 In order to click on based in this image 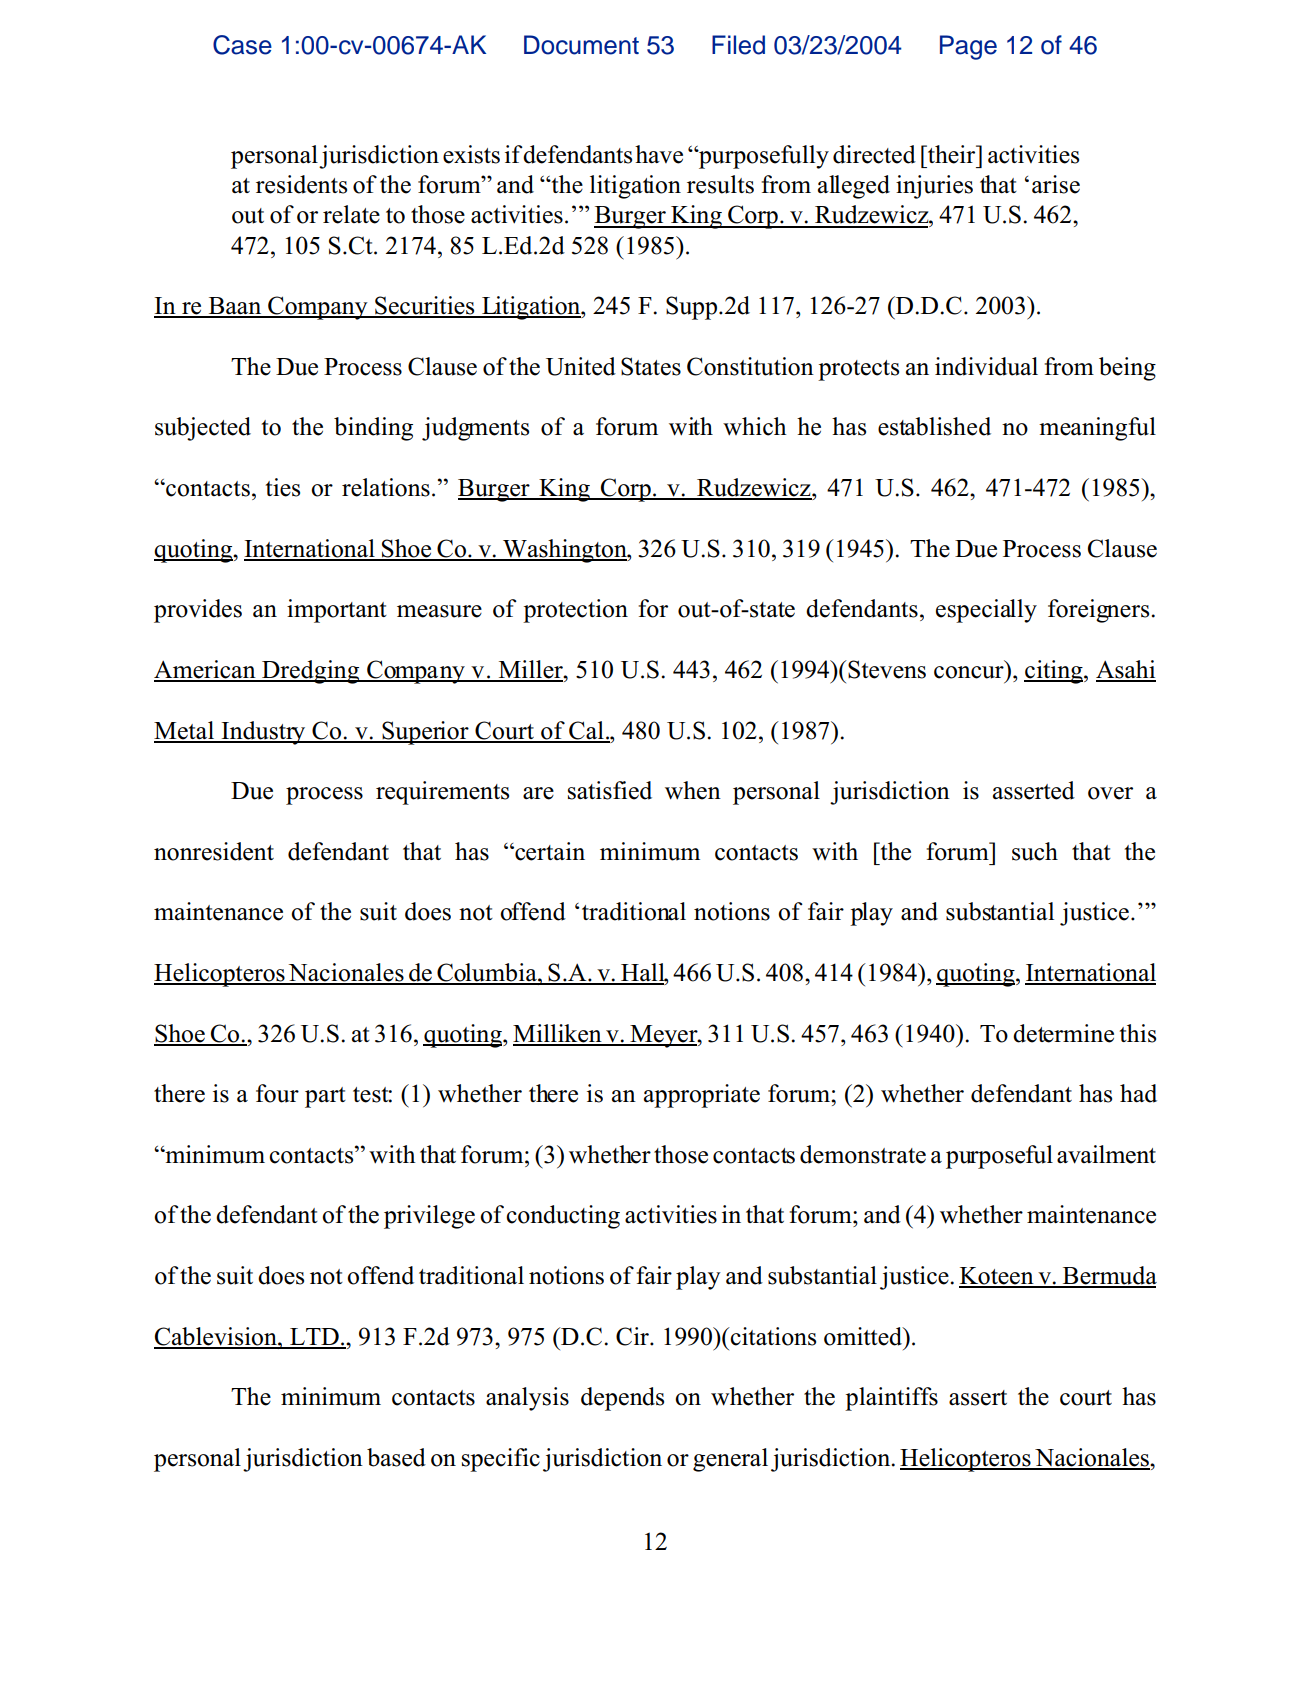, I will do `click(396, 1457)`.
